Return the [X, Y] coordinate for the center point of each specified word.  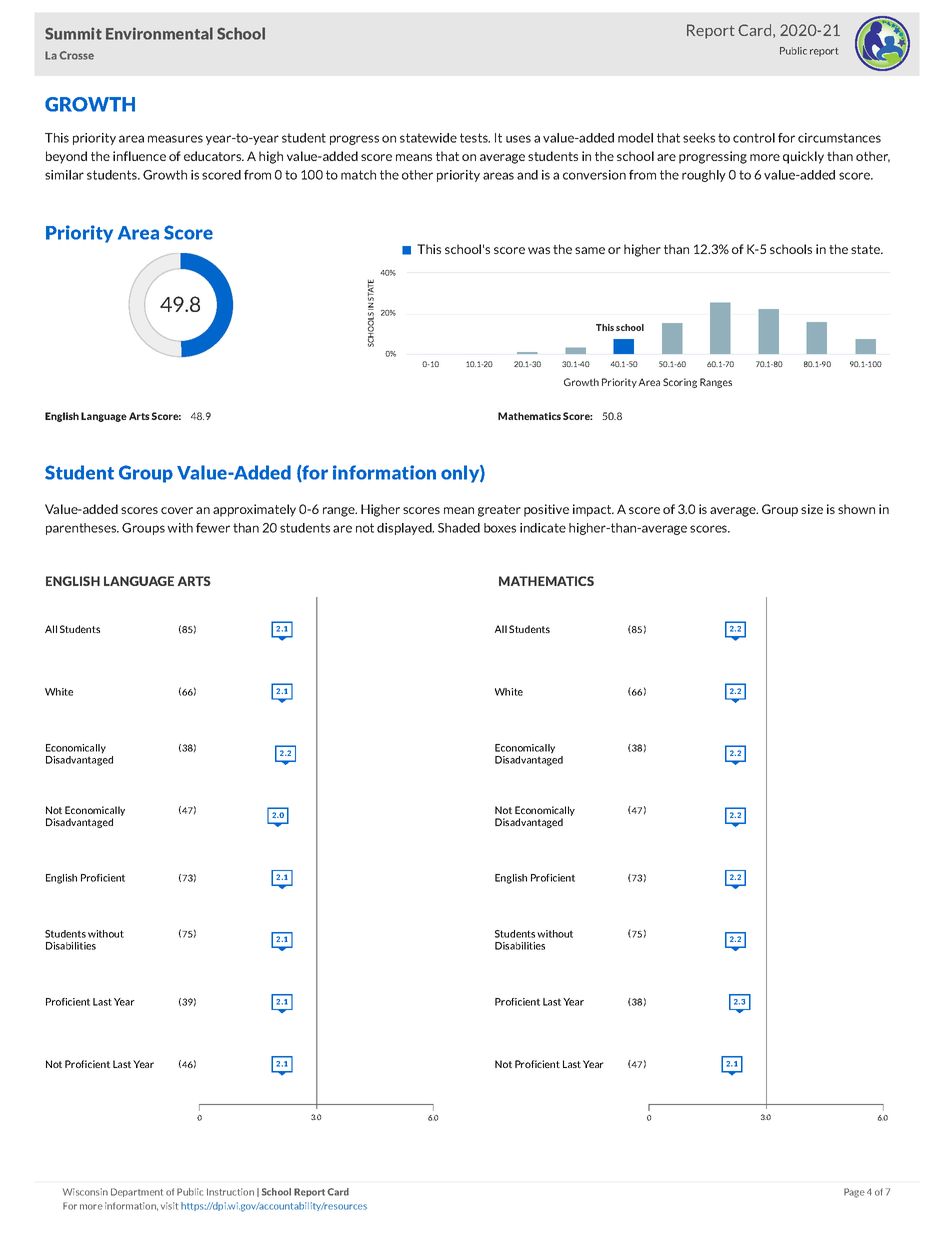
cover [177, 510]
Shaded [459, 528]
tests [475, 138]
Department [137, 1192]
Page [854, 1193]
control [754, 138]
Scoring [680, 383]
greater [499, 511]
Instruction [230, 1192]
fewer [213, 528]
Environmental [159, 33]
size [812, 509]
